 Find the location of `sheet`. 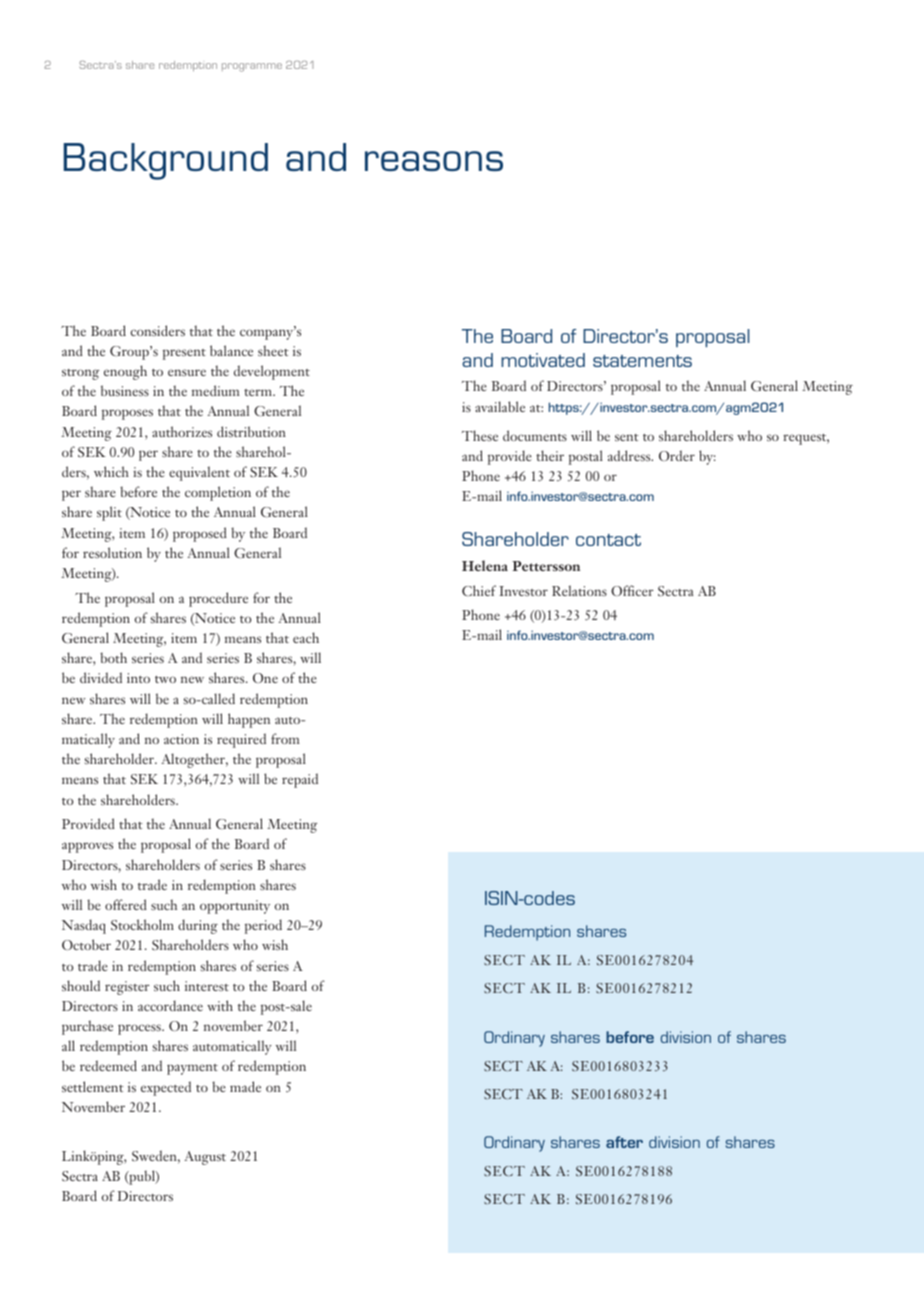

sheet is located at coordinates (273, 350).
